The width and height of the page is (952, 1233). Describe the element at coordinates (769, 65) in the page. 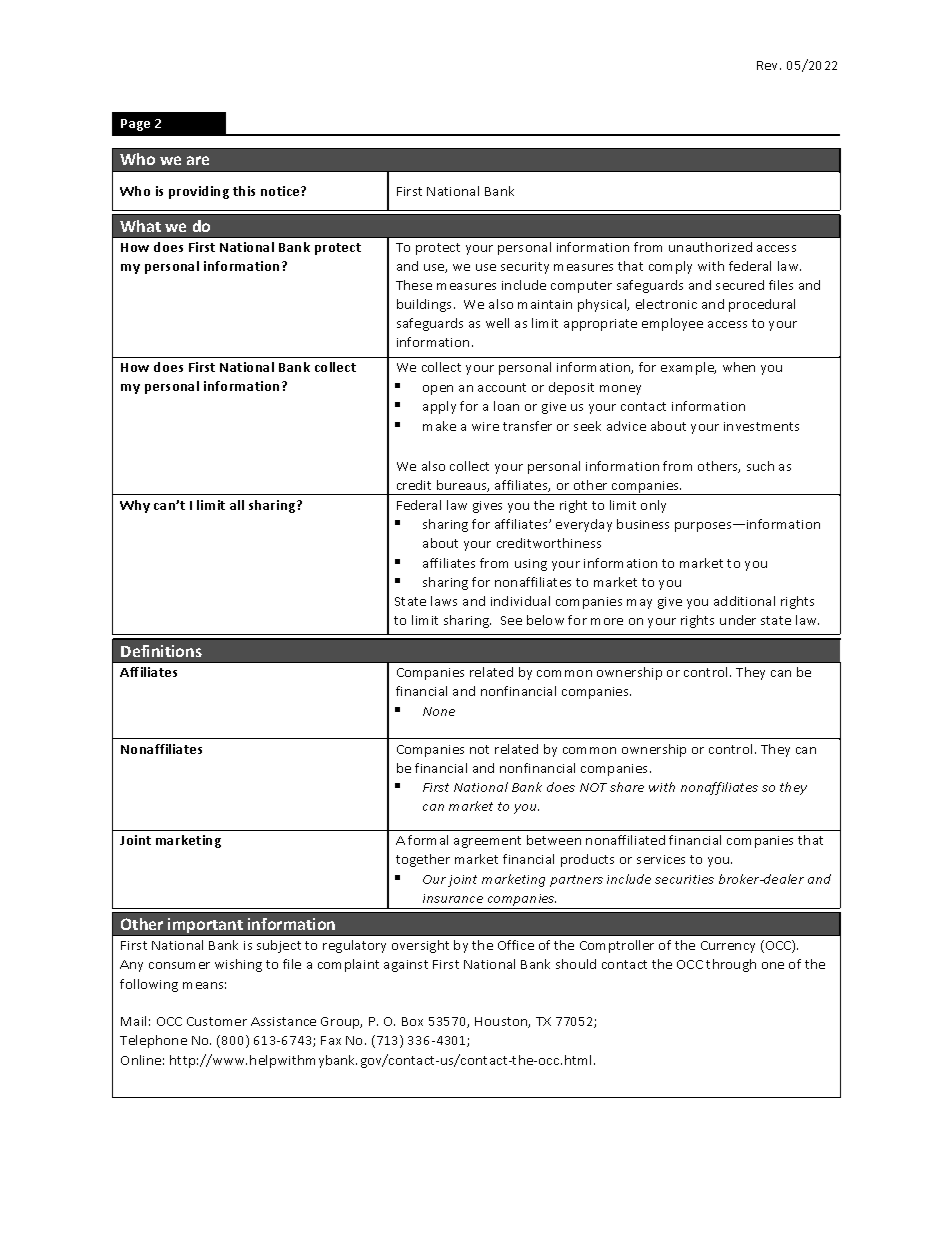

I see `Rev` at that location.
